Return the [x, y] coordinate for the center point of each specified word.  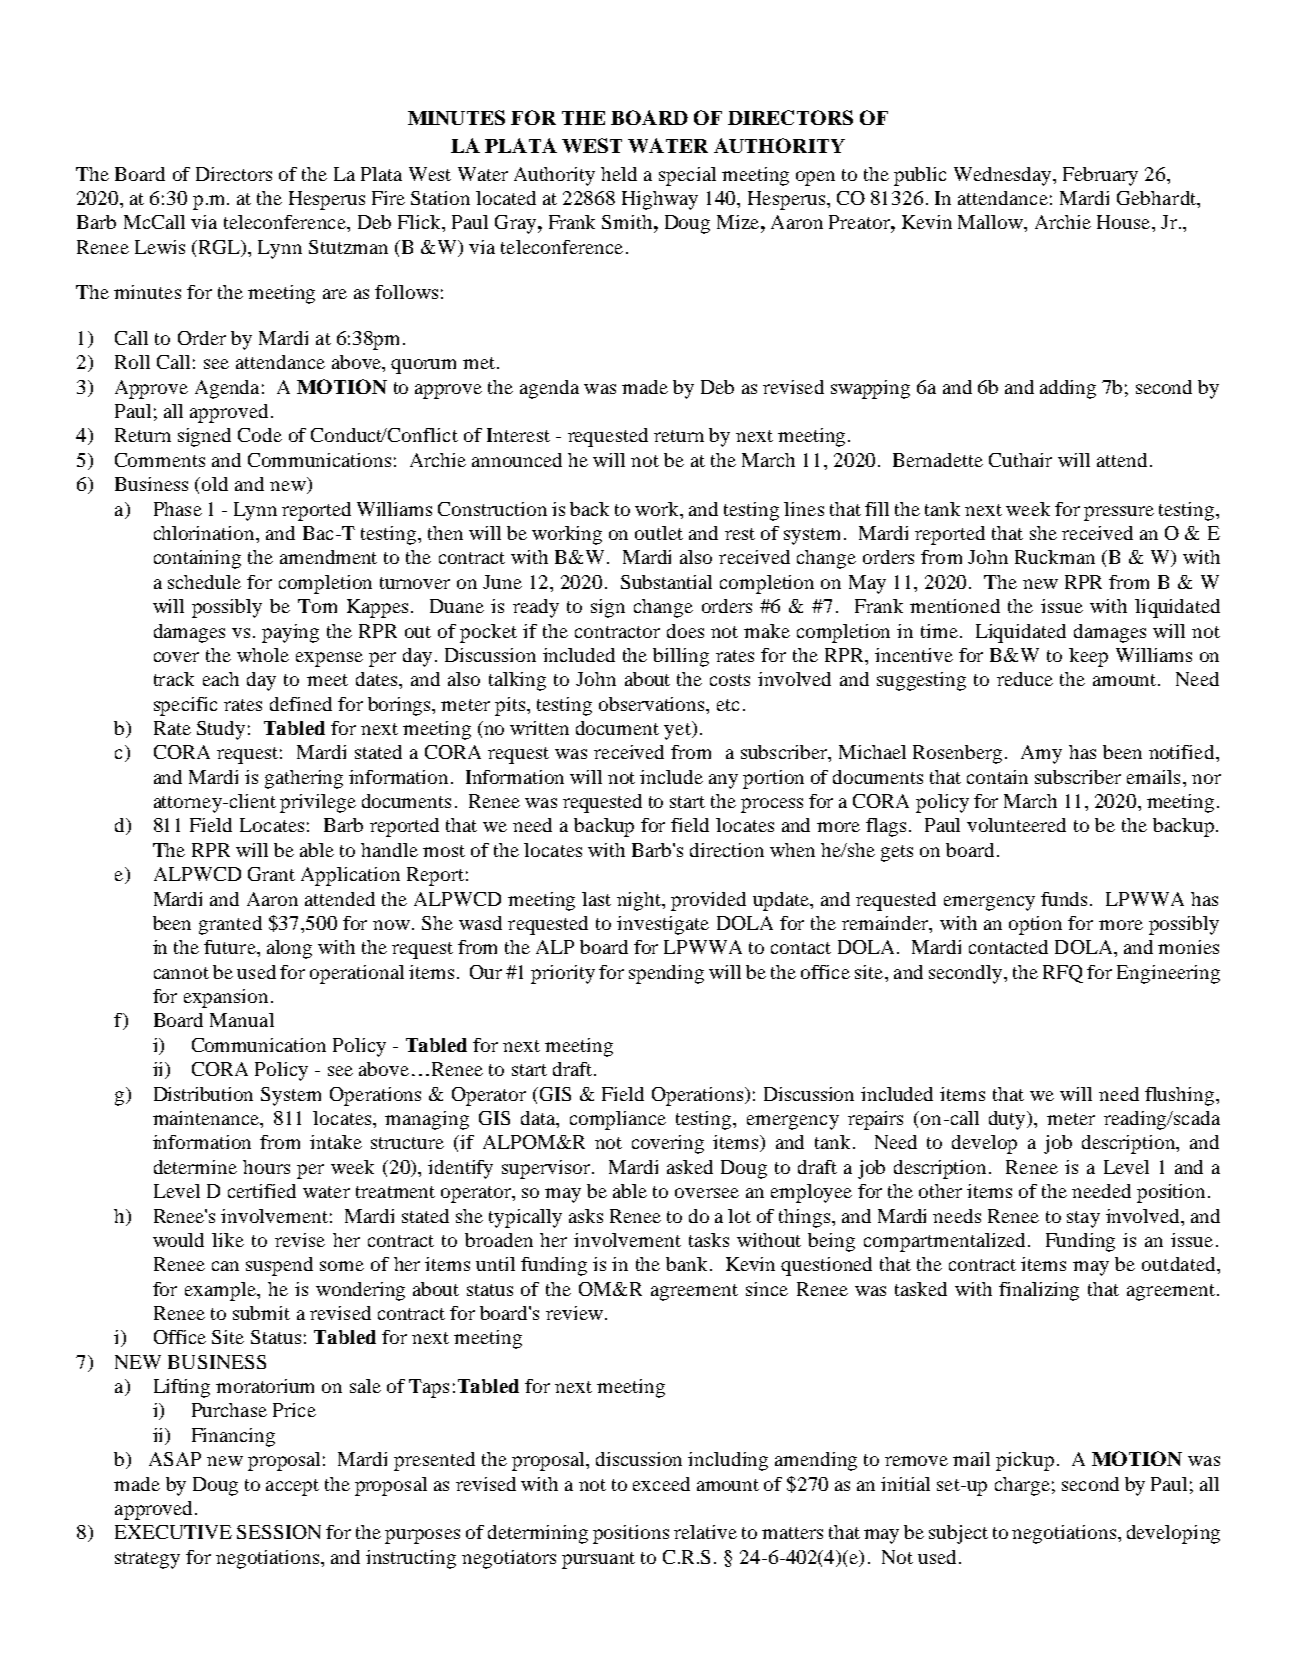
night [640, 901]
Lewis [160, 247]
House [1125, 222]
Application [350, 876]
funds [1066, 899]
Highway [660, 200]
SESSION [279, 1532]
